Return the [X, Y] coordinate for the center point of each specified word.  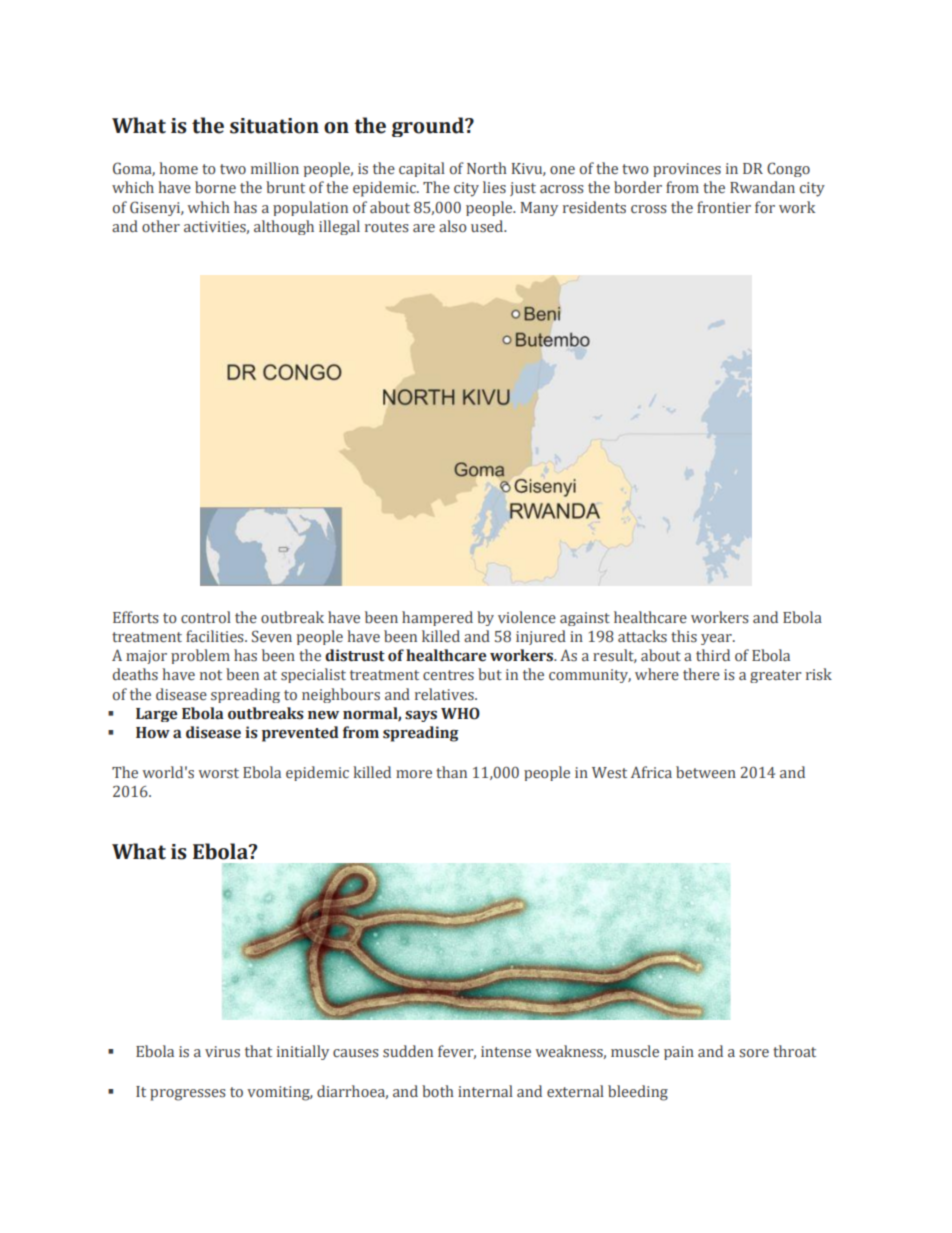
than [451, 772]
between [706, 772]
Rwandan [762, 187]
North [487, 168]
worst [218, 773]
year [717, 639]
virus [222, 1051]
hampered [437, 618]
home [178, 168]
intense [506, 1052]
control [206, 617]
